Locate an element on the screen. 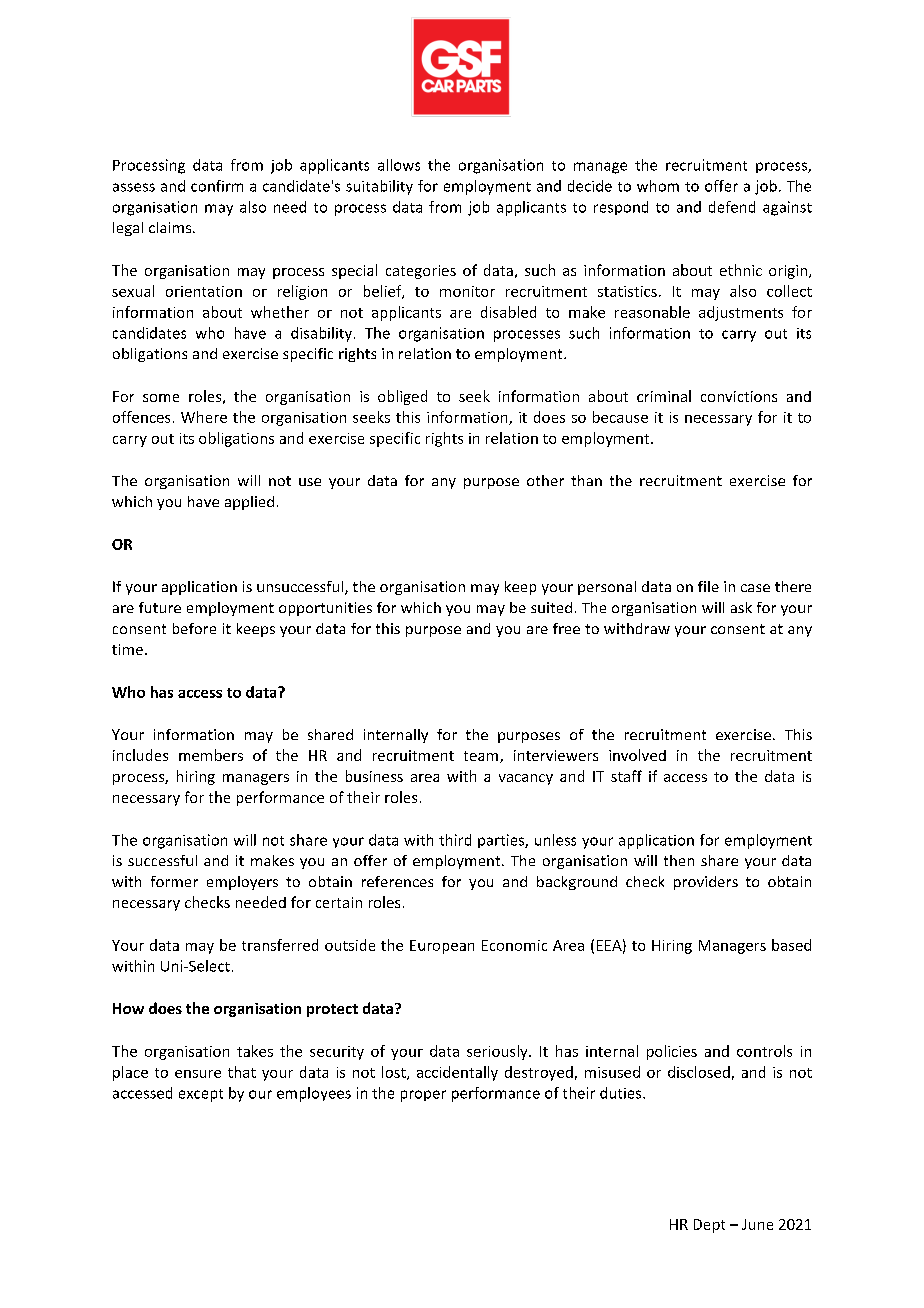 The height and width of the screenshot is (1308, 924). defend is located at coordinates (732, 207).
